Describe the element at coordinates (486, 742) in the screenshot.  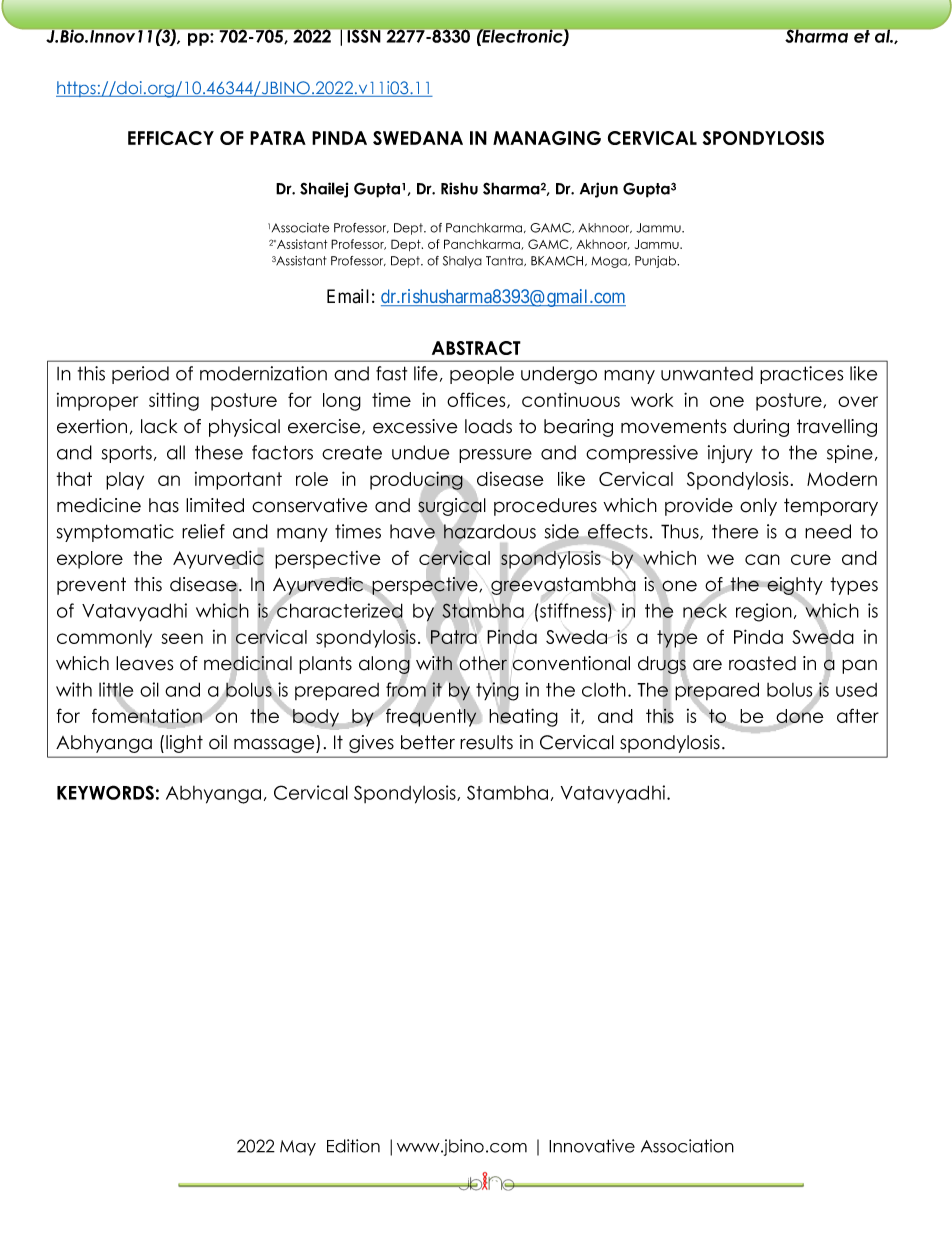
I see `results` at that location.
